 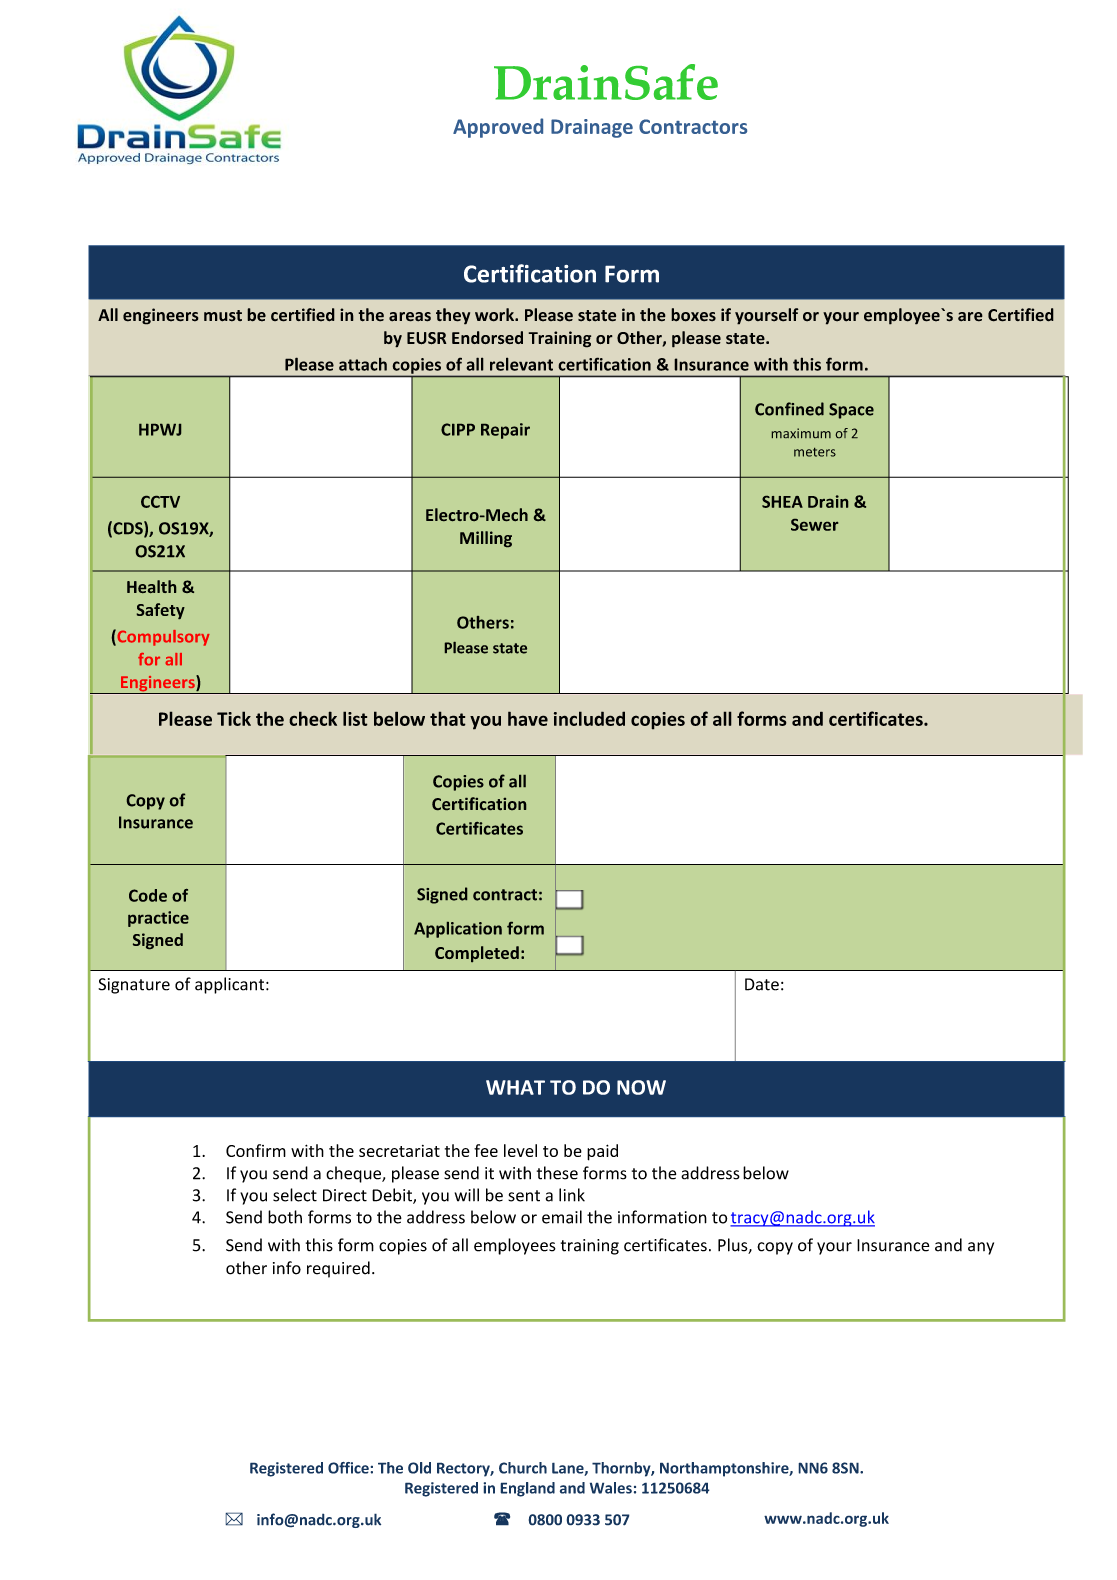 What do you see at coordinates (523, 1468) in the page?
I see `Church` at bounding box center [523, 1468].
